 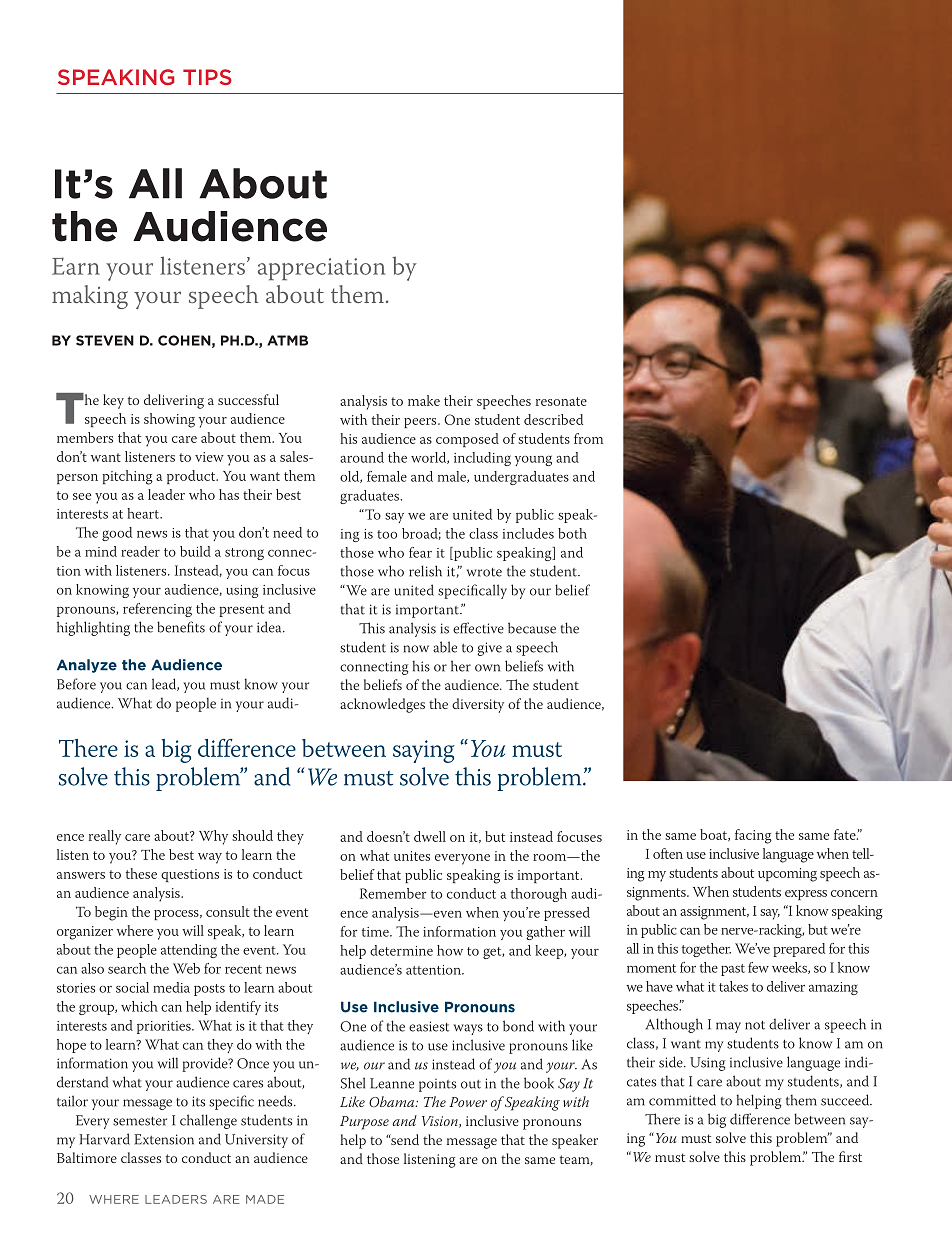 What do you see at coordinates (213, 837) in the image?
I see `Why` at bounding box center [213, 837].
